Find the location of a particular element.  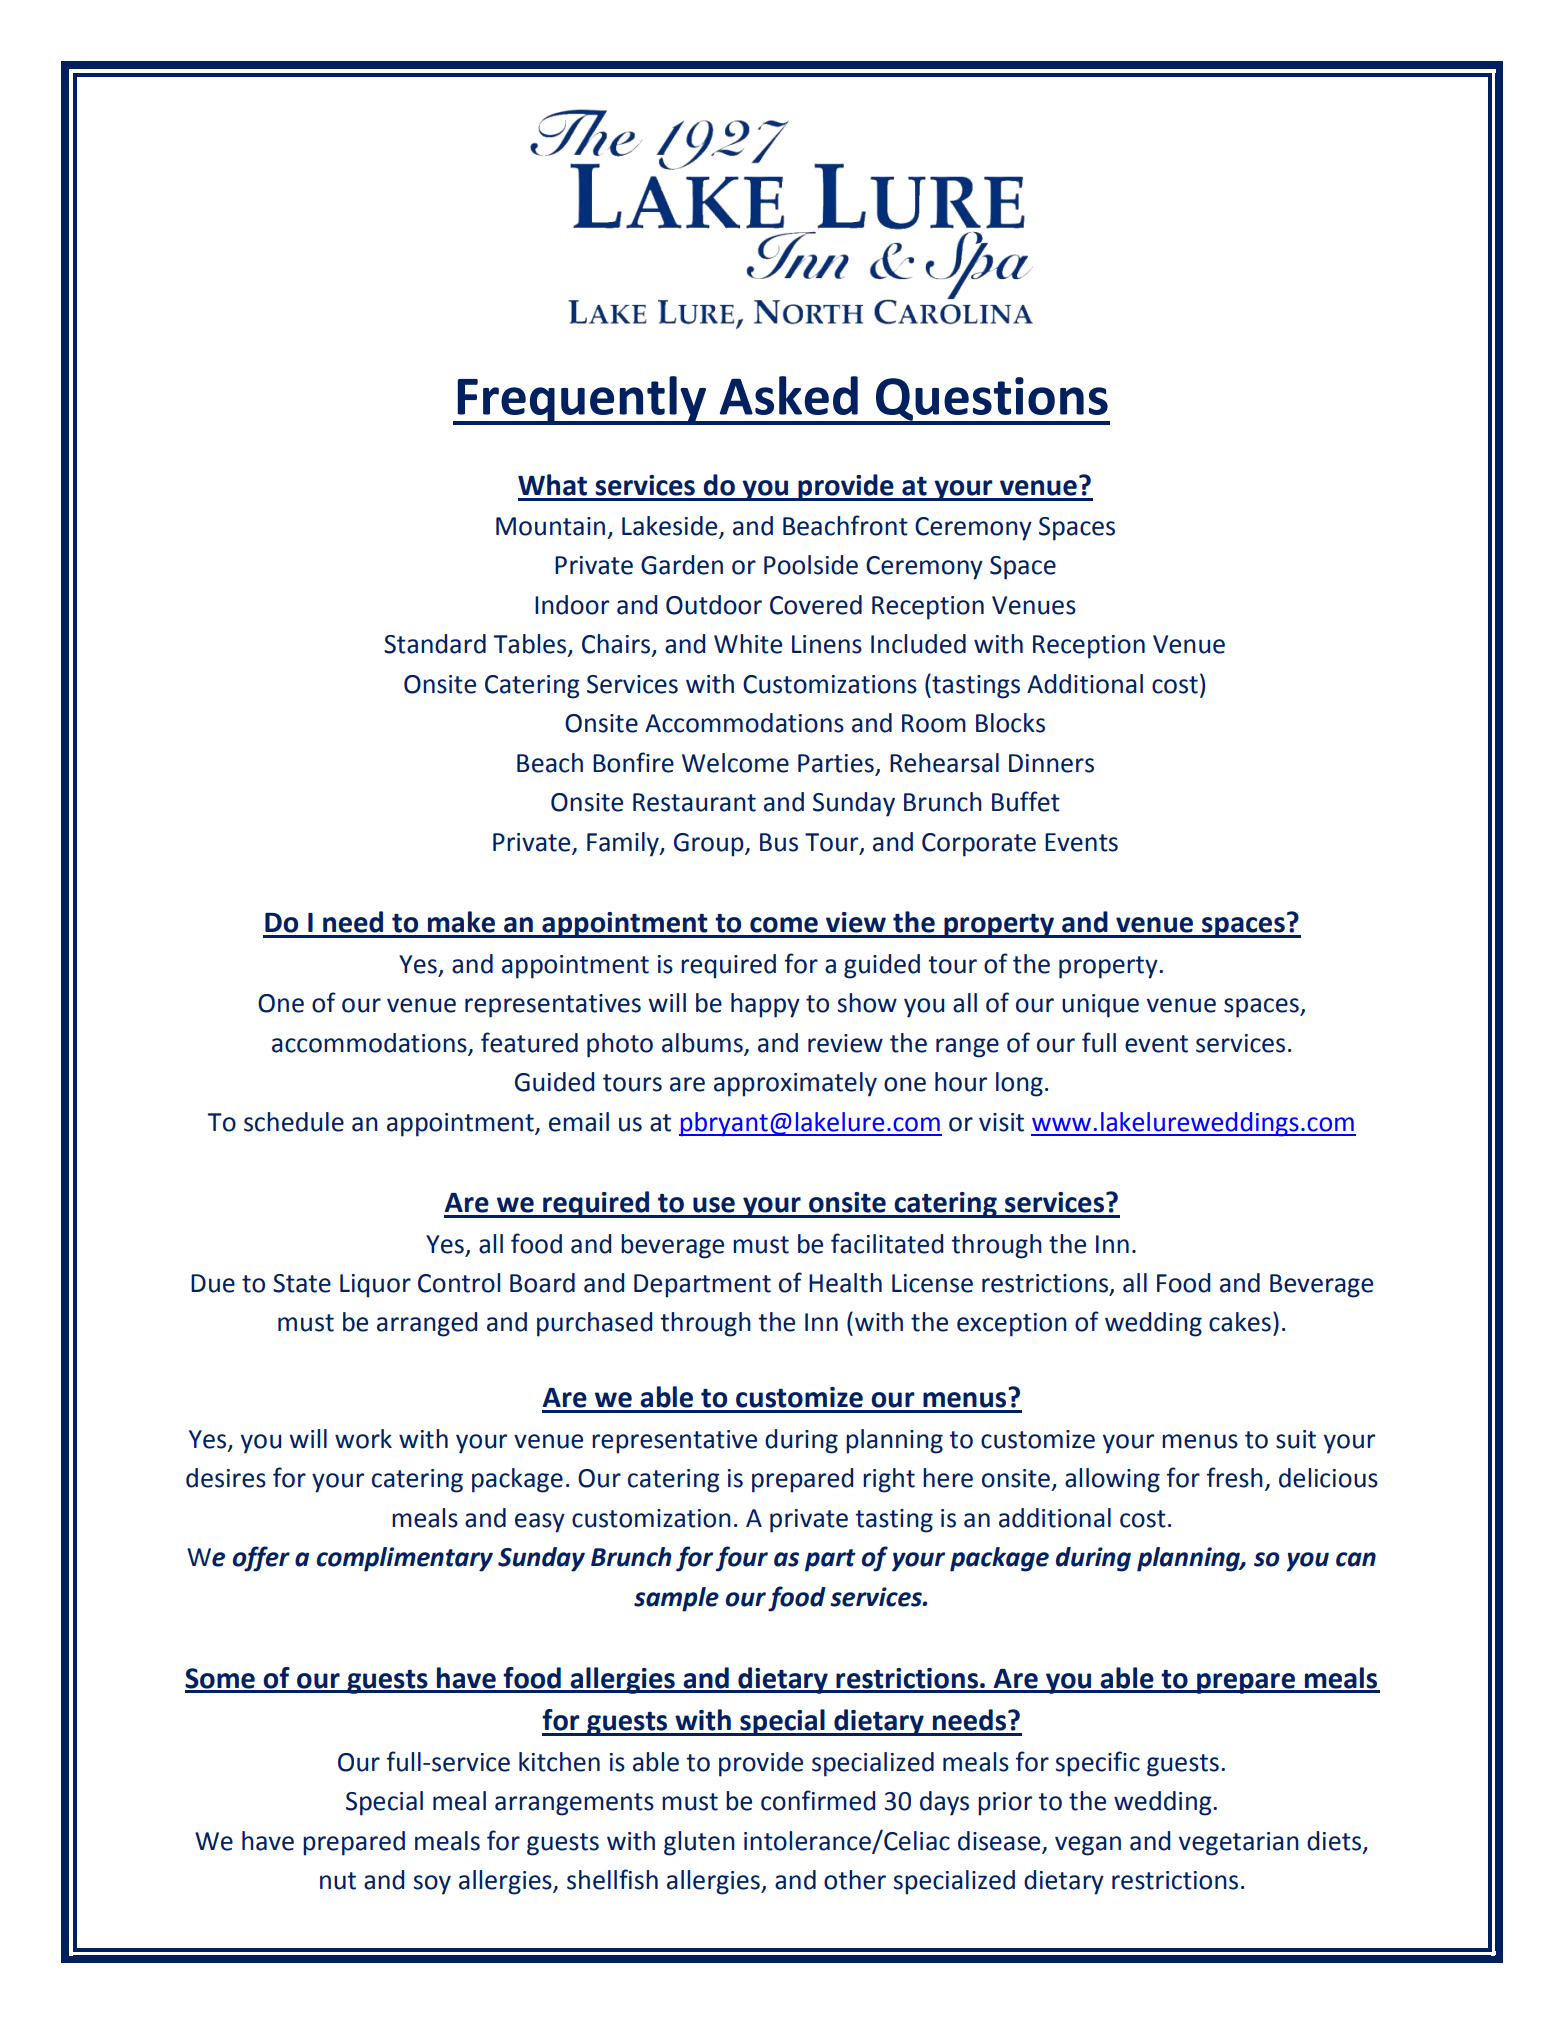

schedule is located at coordinates (294, 1122).
